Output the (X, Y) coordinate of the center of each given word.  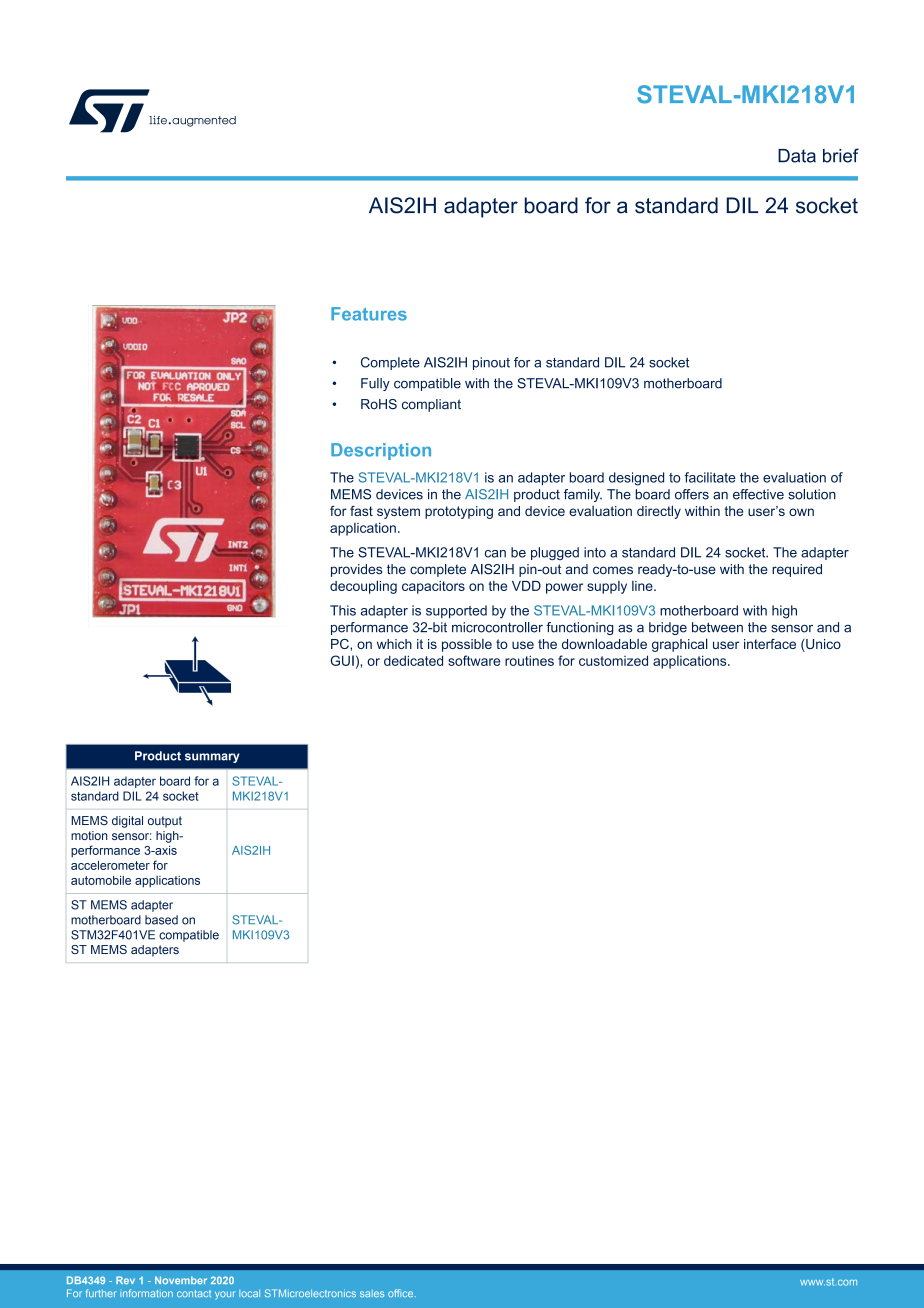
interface (770, 644)
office (402, 1293)
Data (797, 156)
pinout (491, 363)
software (474, 660)
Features (369, 314)
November (181, 1280)
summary (212, 758)
